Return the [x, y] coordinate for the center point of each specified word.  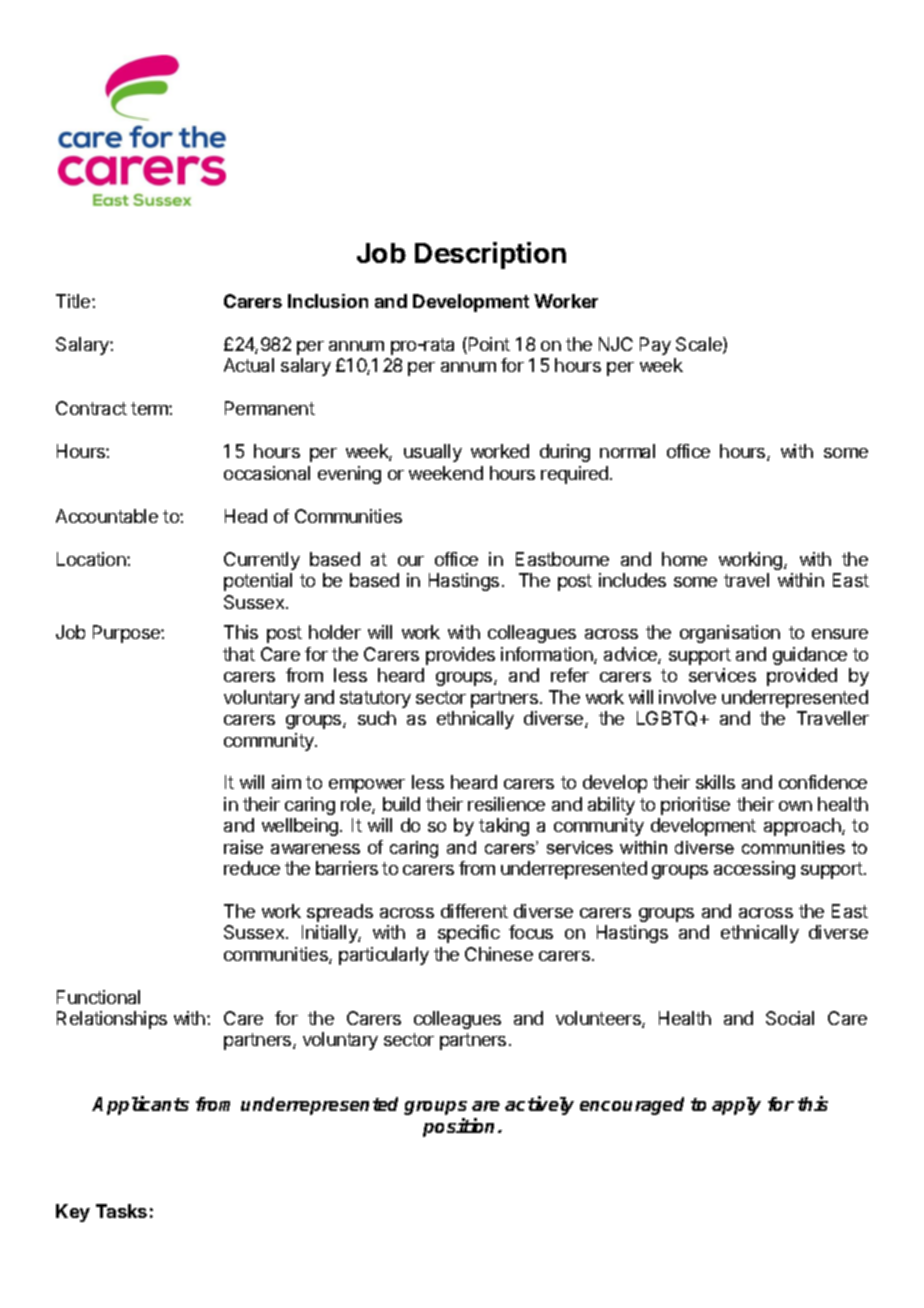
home [684, 559]
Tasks [121, 1211]
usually [433, 453]
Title [74, 301]
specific [469, 934]
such [377, 718]
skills [715, 782]
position [461, 1127]
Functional [98, 997]
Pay [655, 346]
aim [286, 782]
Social [790, 1018]
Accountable [107, 516]
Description [490, 255]
